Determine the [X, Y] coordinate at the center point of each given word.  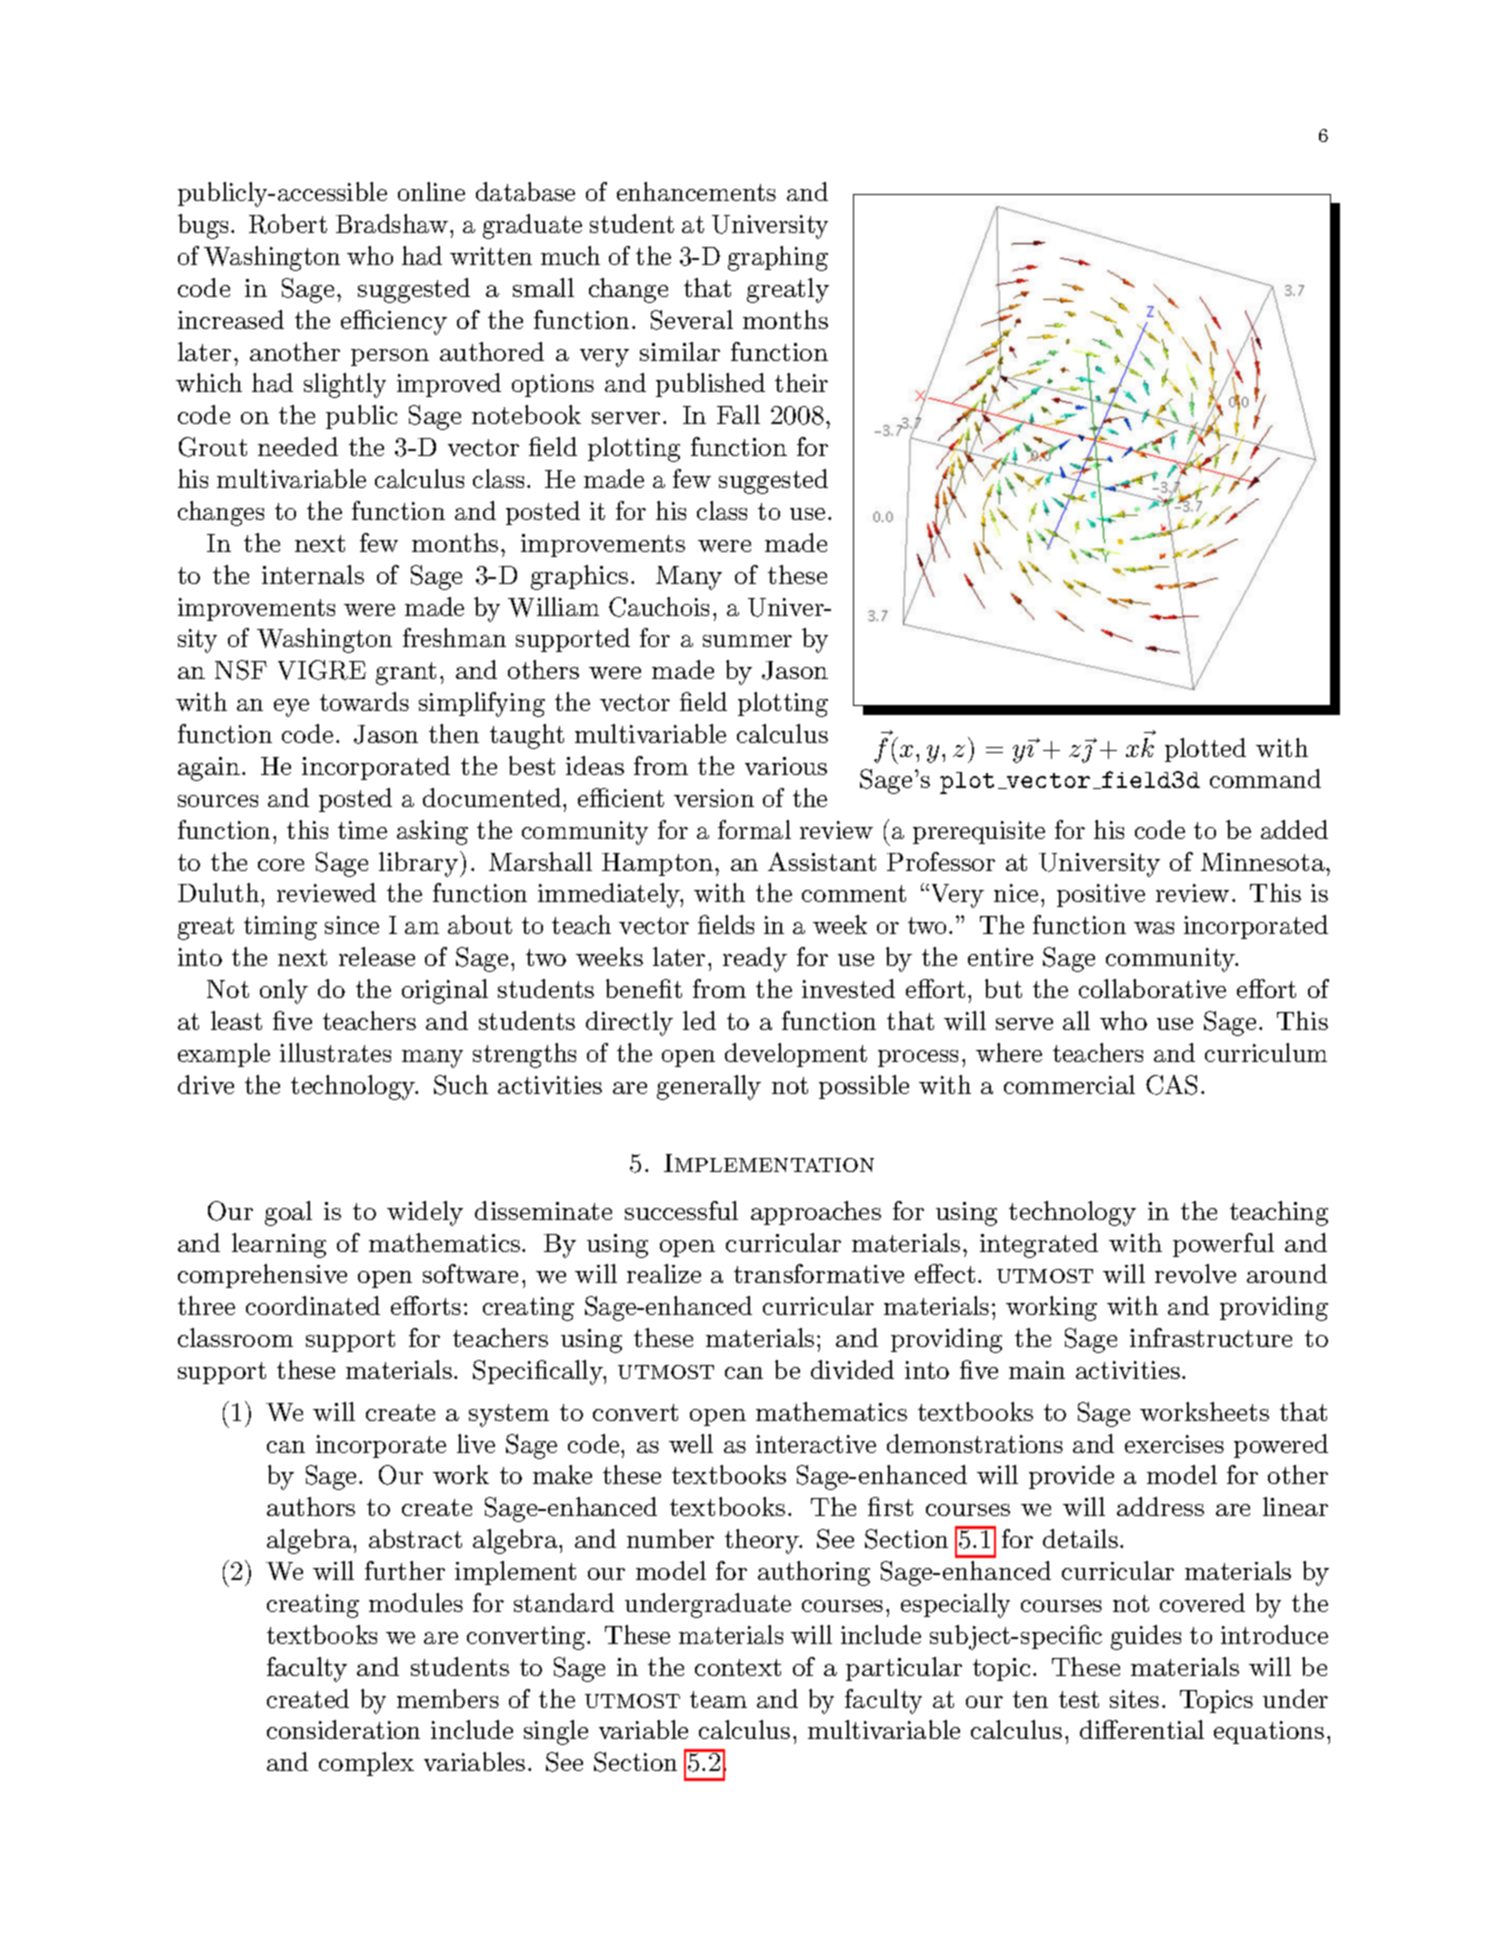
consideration [343, 1729]
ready [755, 959]
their [801, 382]
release [377, 956]
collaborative [1152, 988]
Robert [288, 224]
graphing [778, 258]
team [718, 1699]
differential [1142, 1729]
